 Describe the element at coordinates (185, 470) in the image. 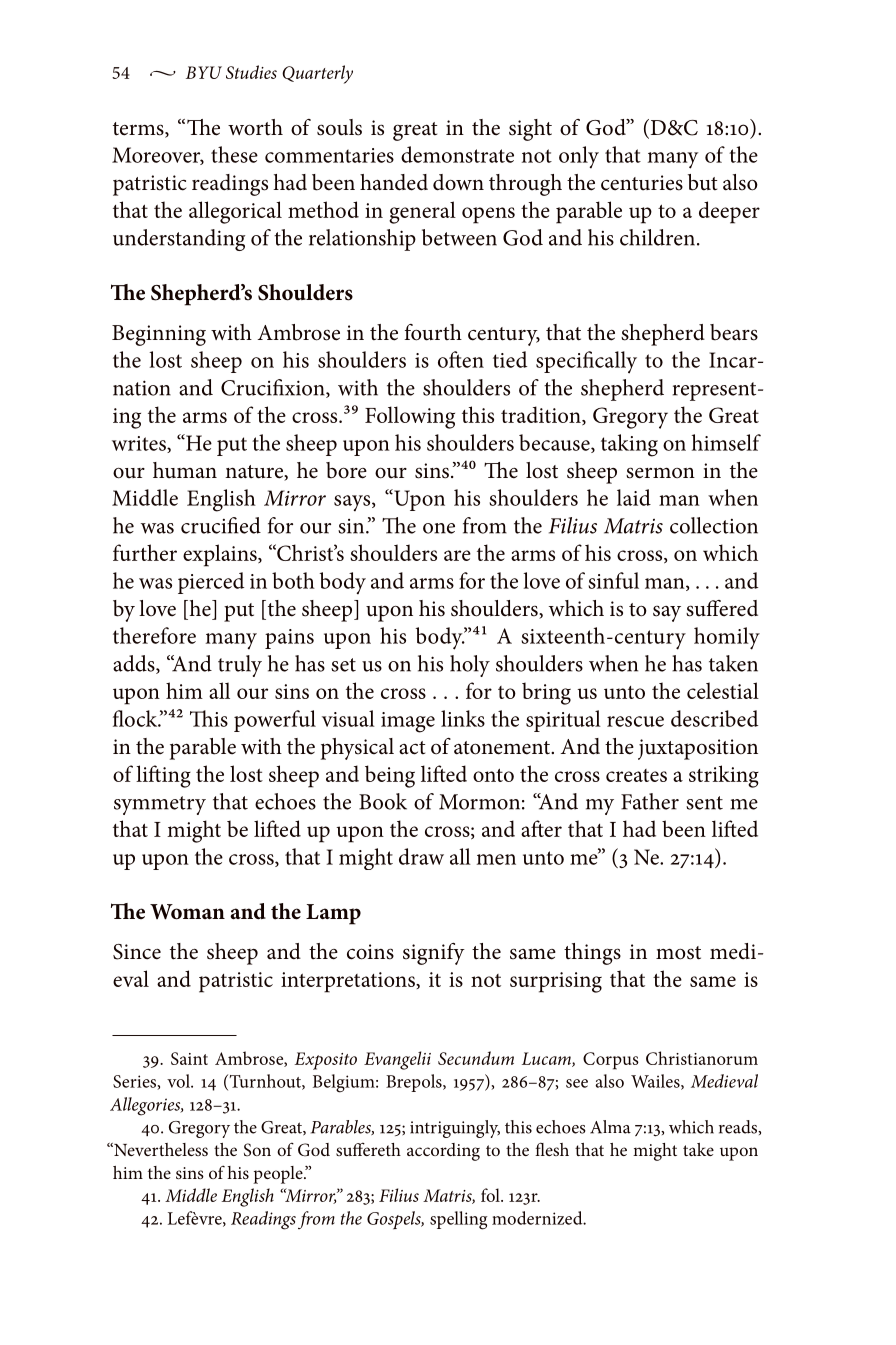

I see `human` at that location.
